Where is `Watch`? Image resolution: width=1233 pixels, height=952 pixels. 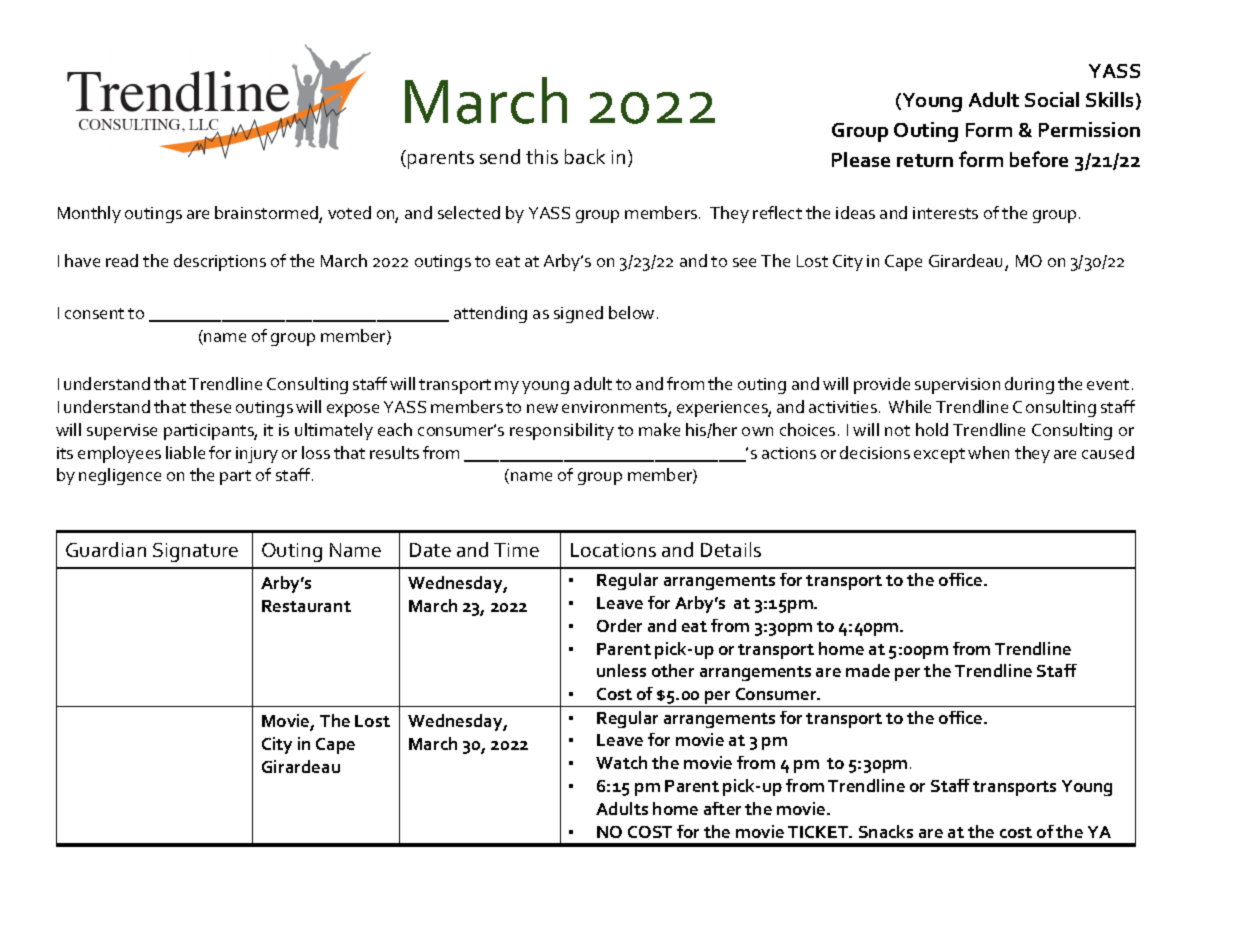
Watch is located at coordinates (621, 762).
